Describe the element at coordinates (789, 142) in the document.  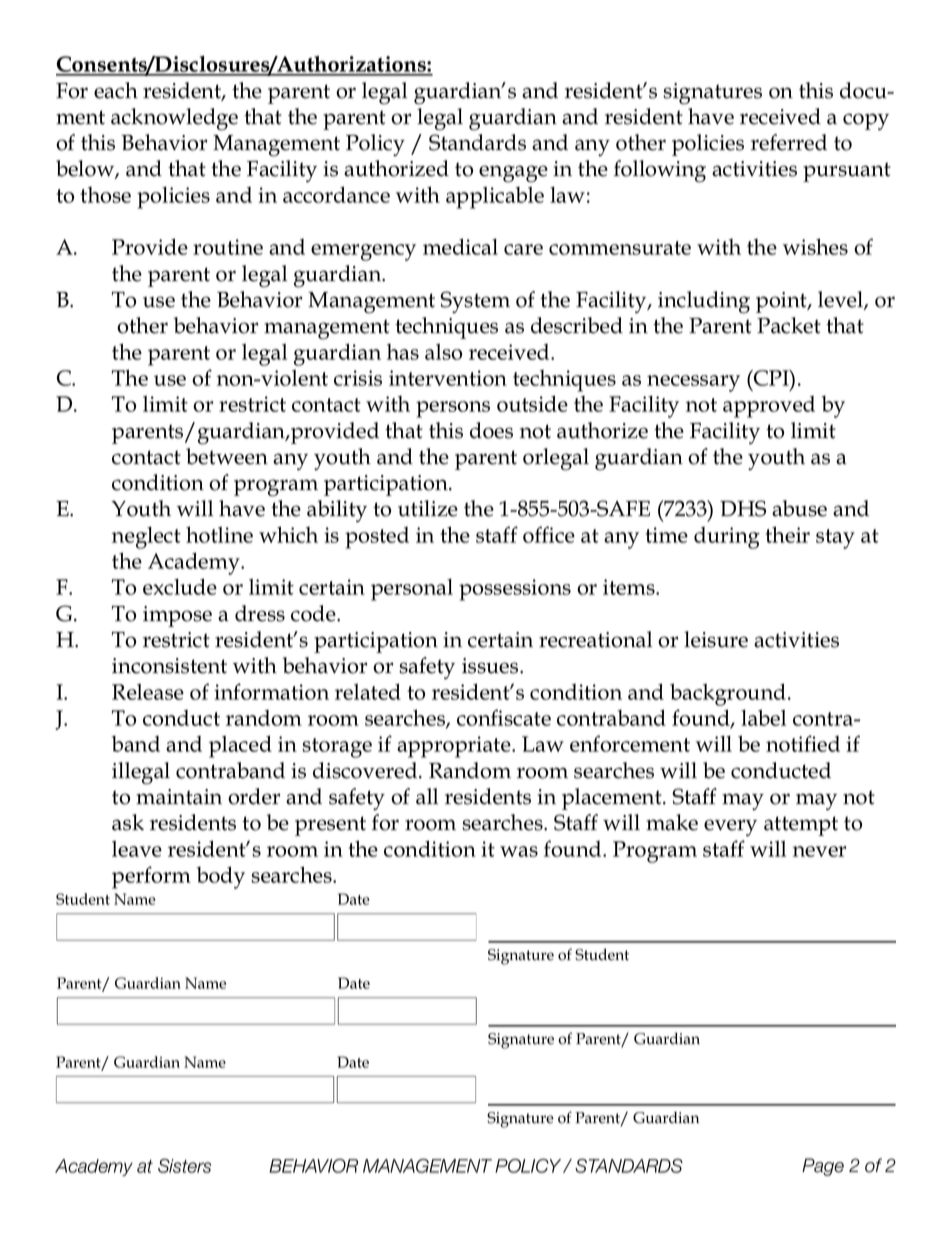
I see `referred` at that location.
